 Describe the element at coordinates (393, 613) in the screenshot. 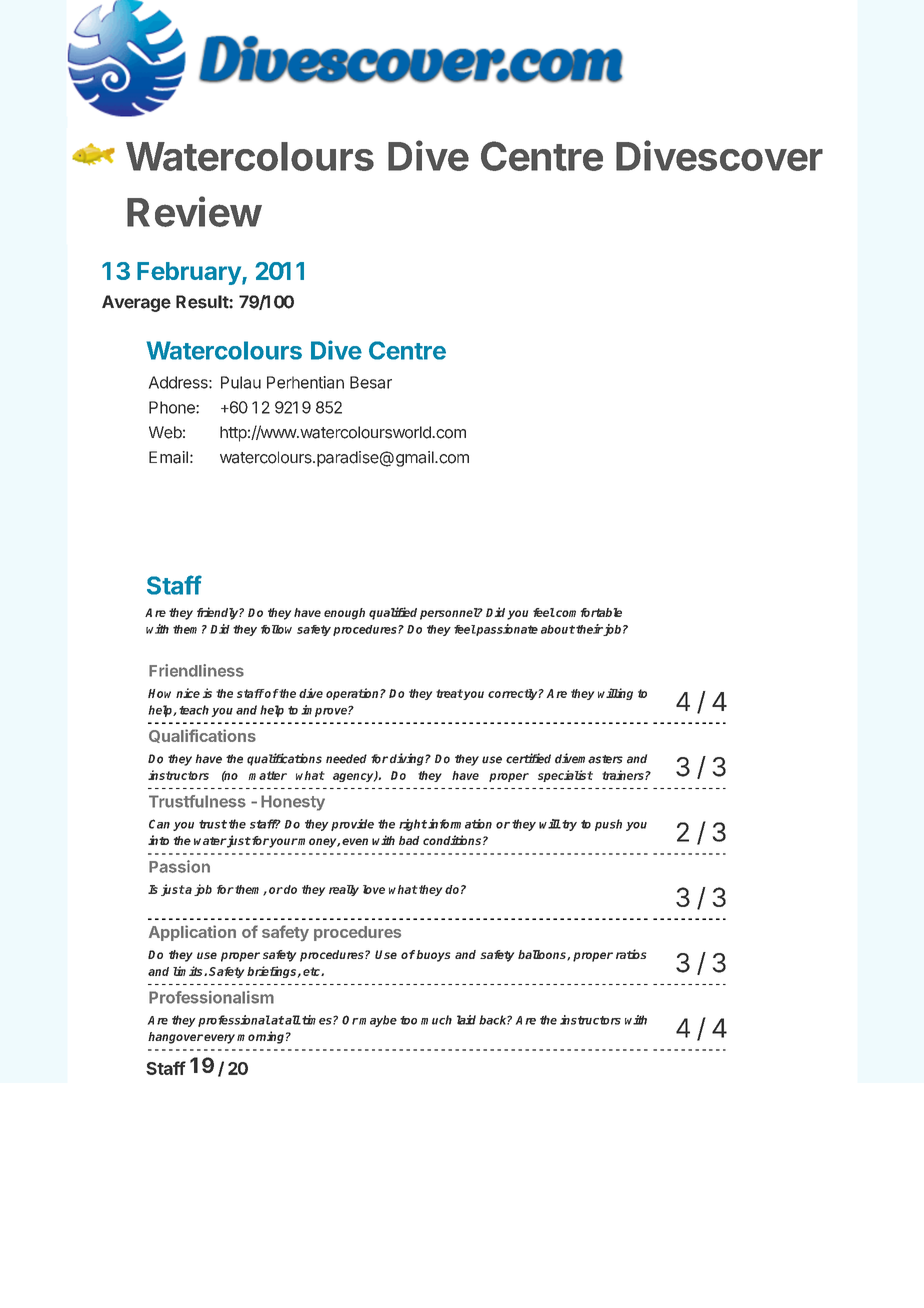

I see `qualified` at that location.
